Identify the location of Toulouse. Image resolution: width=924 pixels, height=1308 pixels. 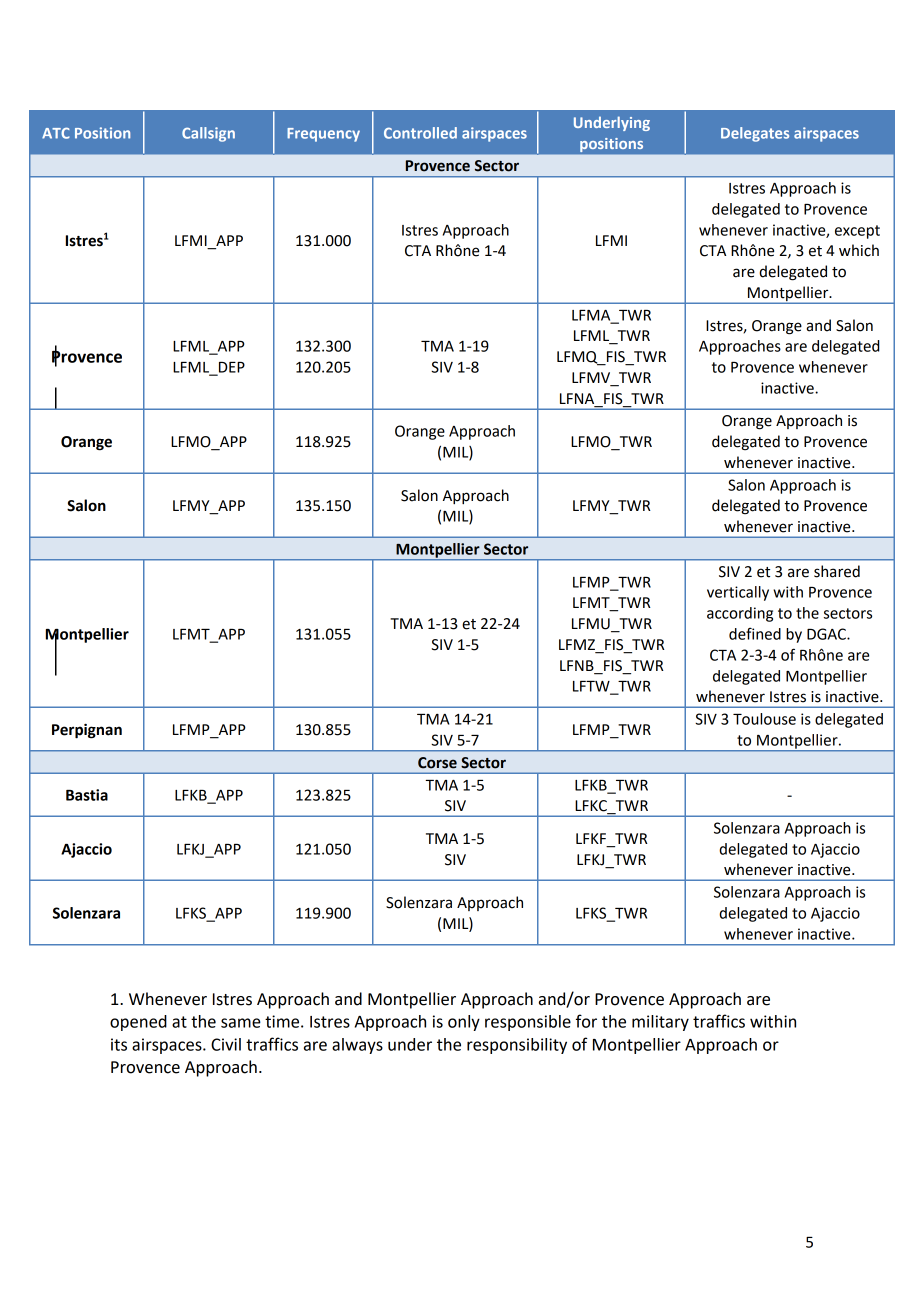
(764, 719).
